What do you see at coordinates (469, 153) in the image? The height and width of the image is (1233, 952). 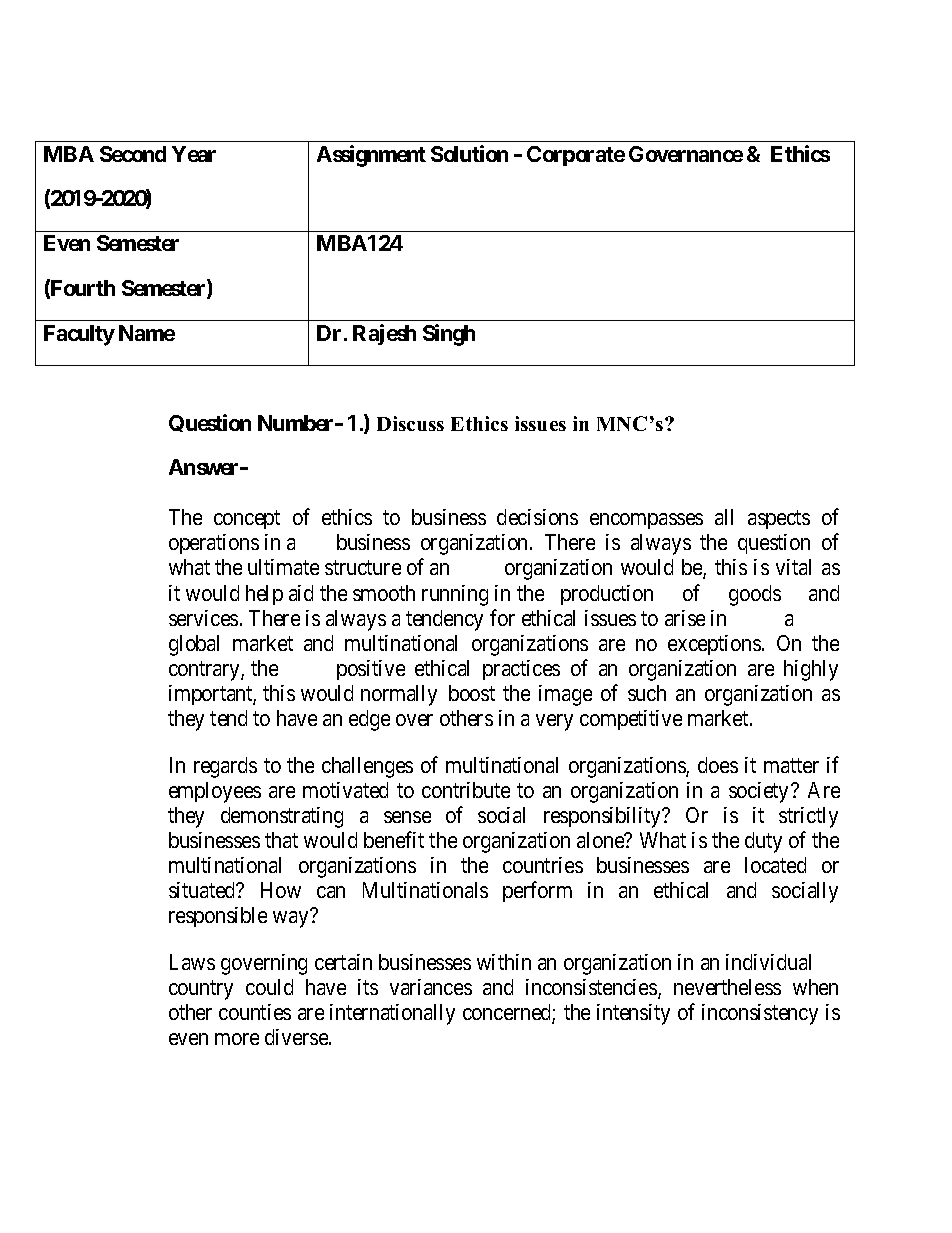 I see `Solution` at bounding box center [469, 153].
